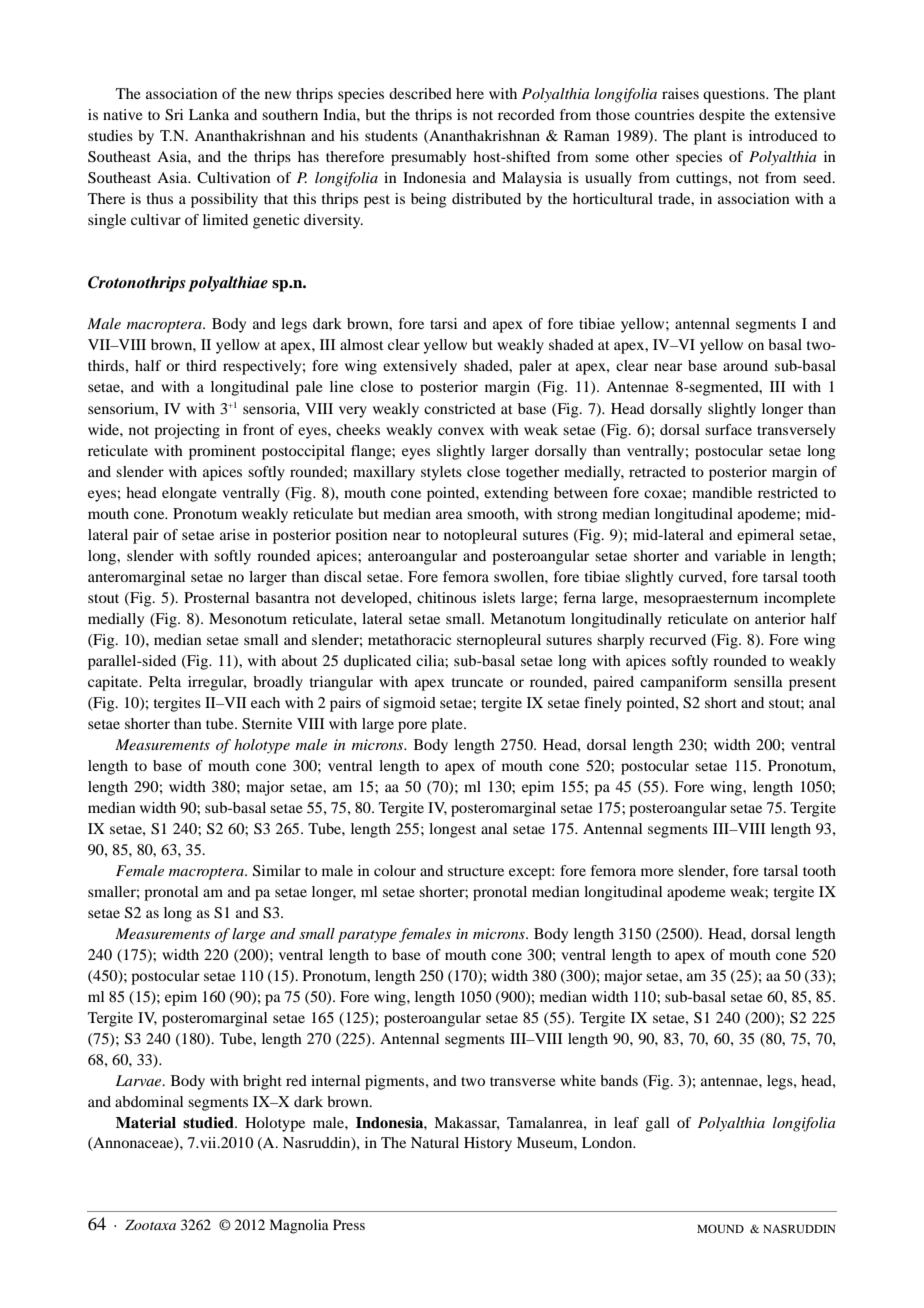 The height and width of the document is (1308, 924). Describe the element at coordinates (114, 683) in the document. I see `capitate` at that location.
